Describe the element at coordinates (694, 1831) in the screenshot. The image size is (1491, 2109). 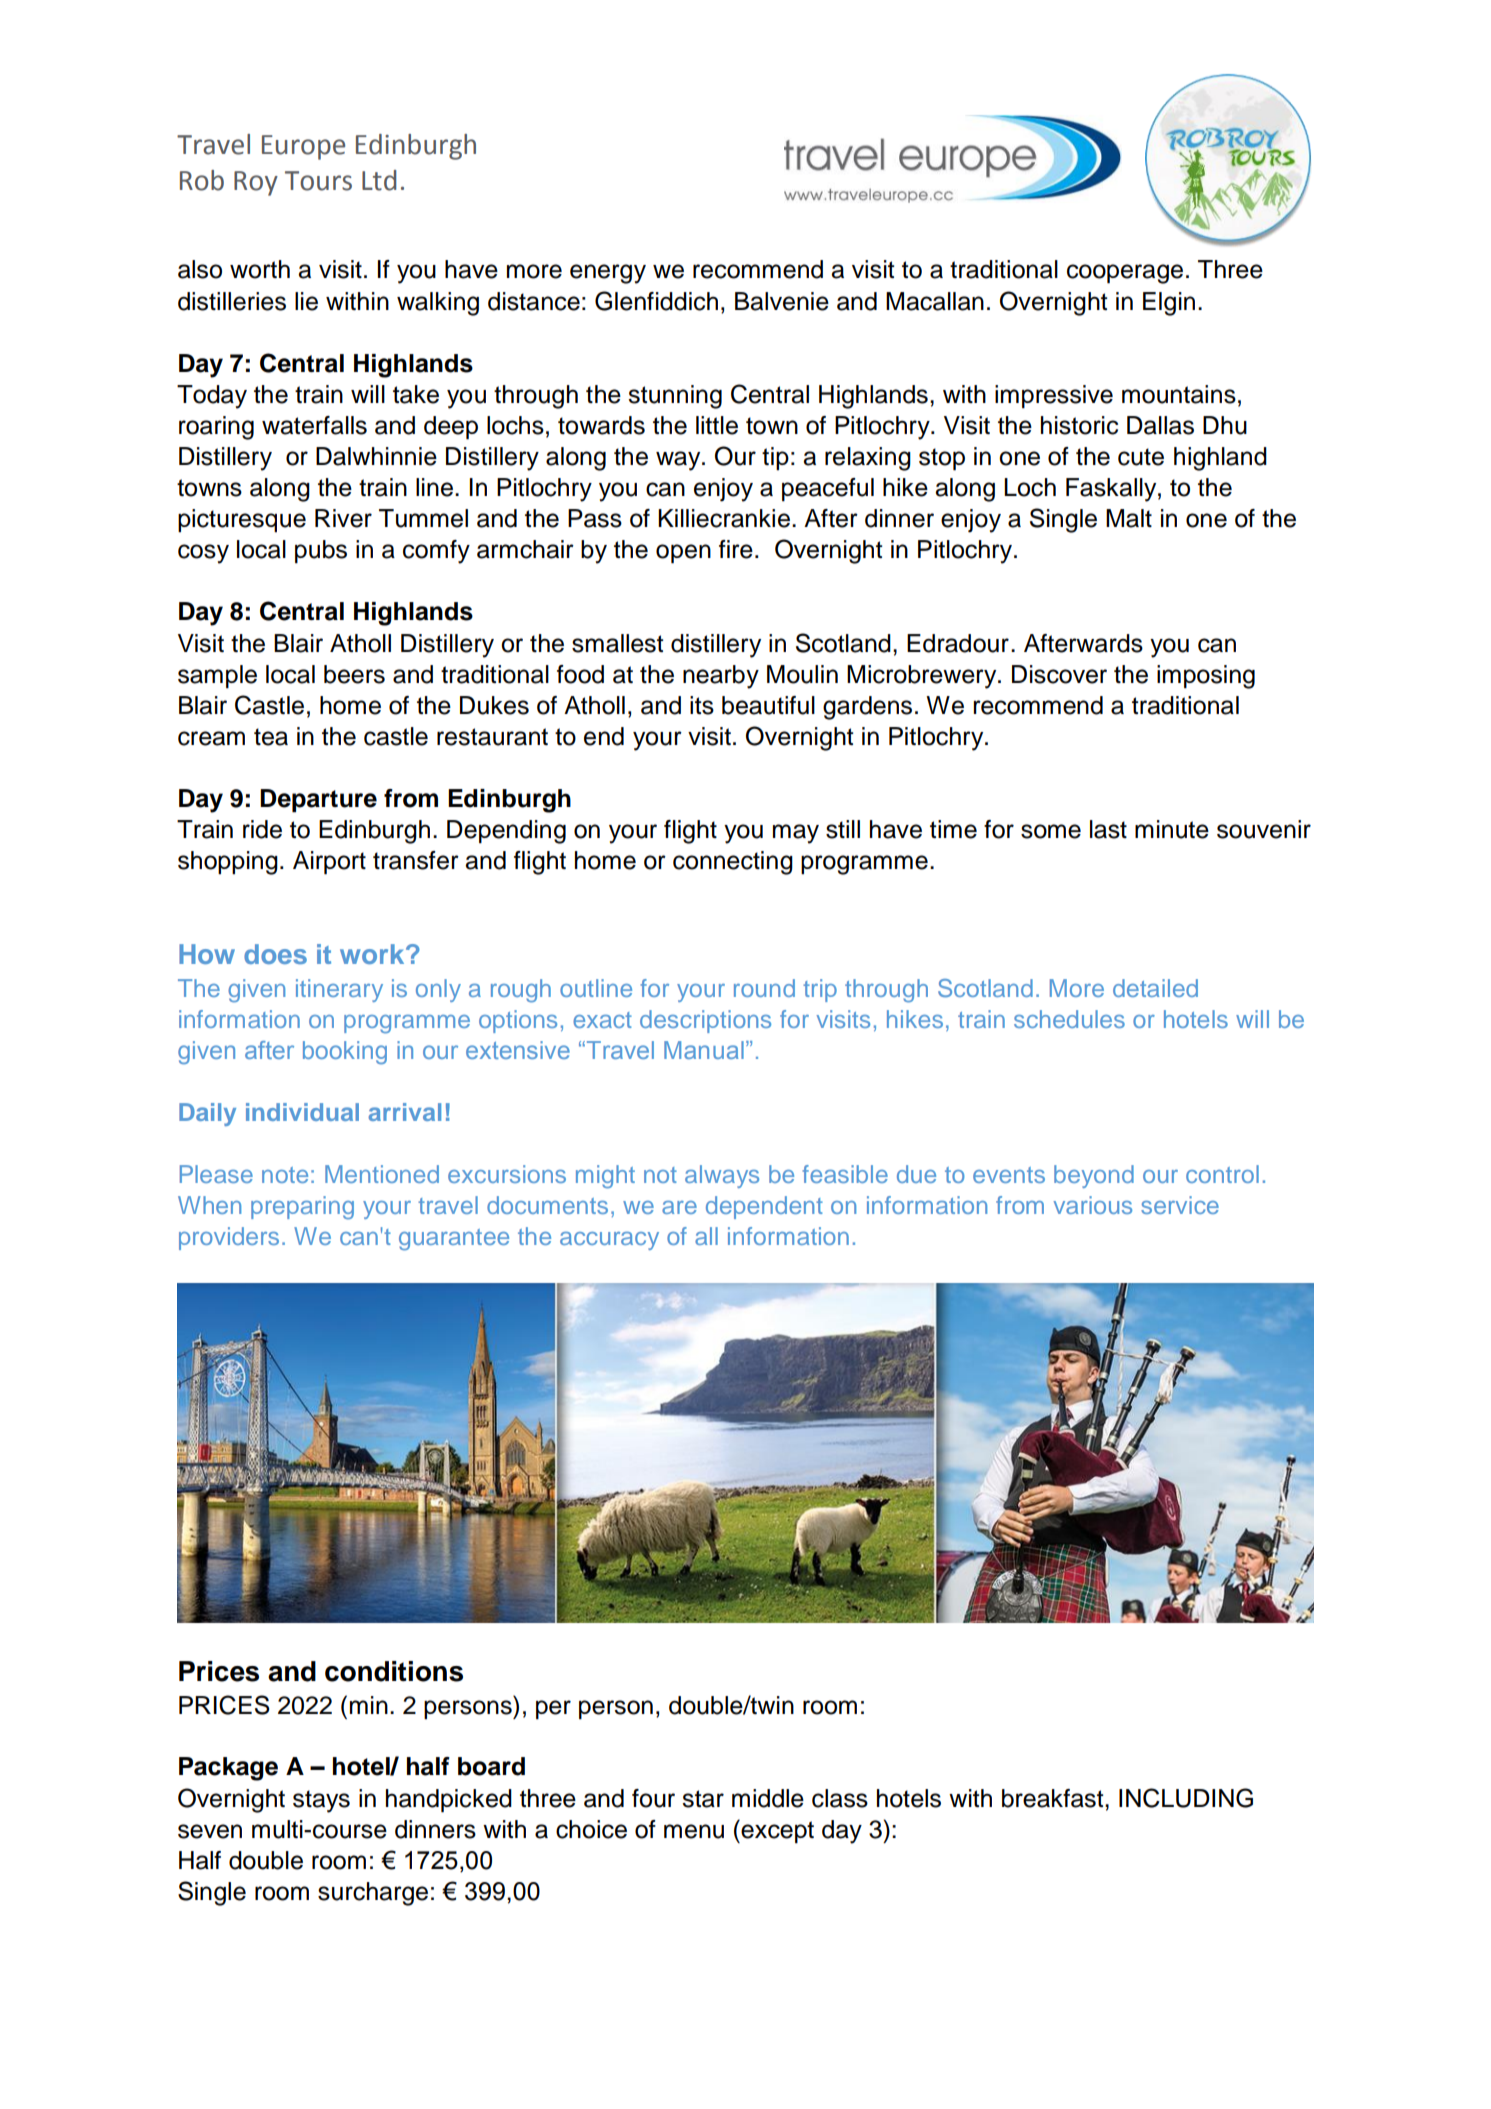
I see `menu` at that location.
